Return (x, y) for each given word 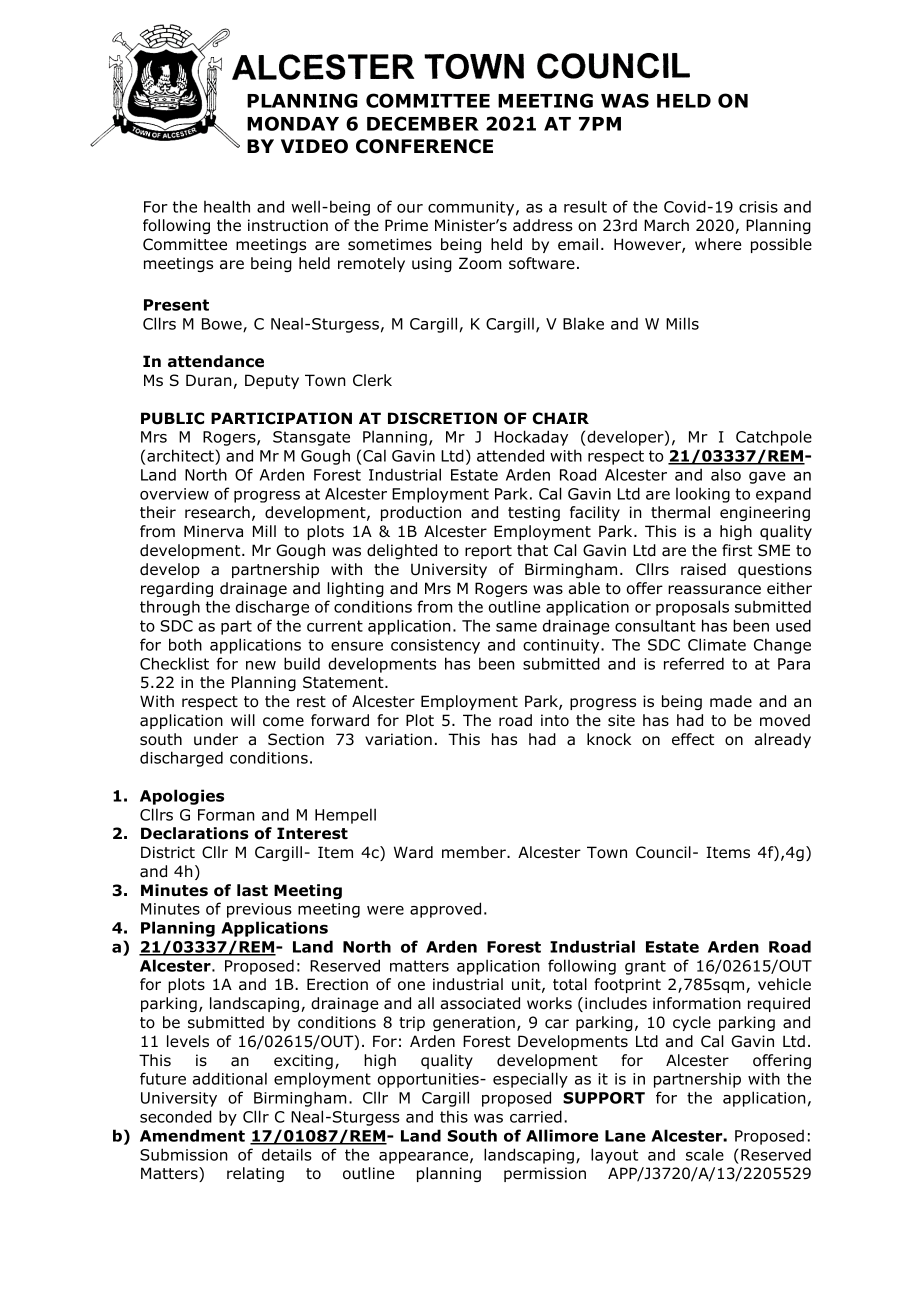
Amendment (192, 1135)
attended (510, 455)
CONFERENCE (424, 146)
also (726, 474)
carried (536, 1116)
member (475, 852)
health (227, 206)
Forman (226, 815)
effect (693, 739)
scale (705, 1154)
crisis (758, 207)
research (217, 512)
